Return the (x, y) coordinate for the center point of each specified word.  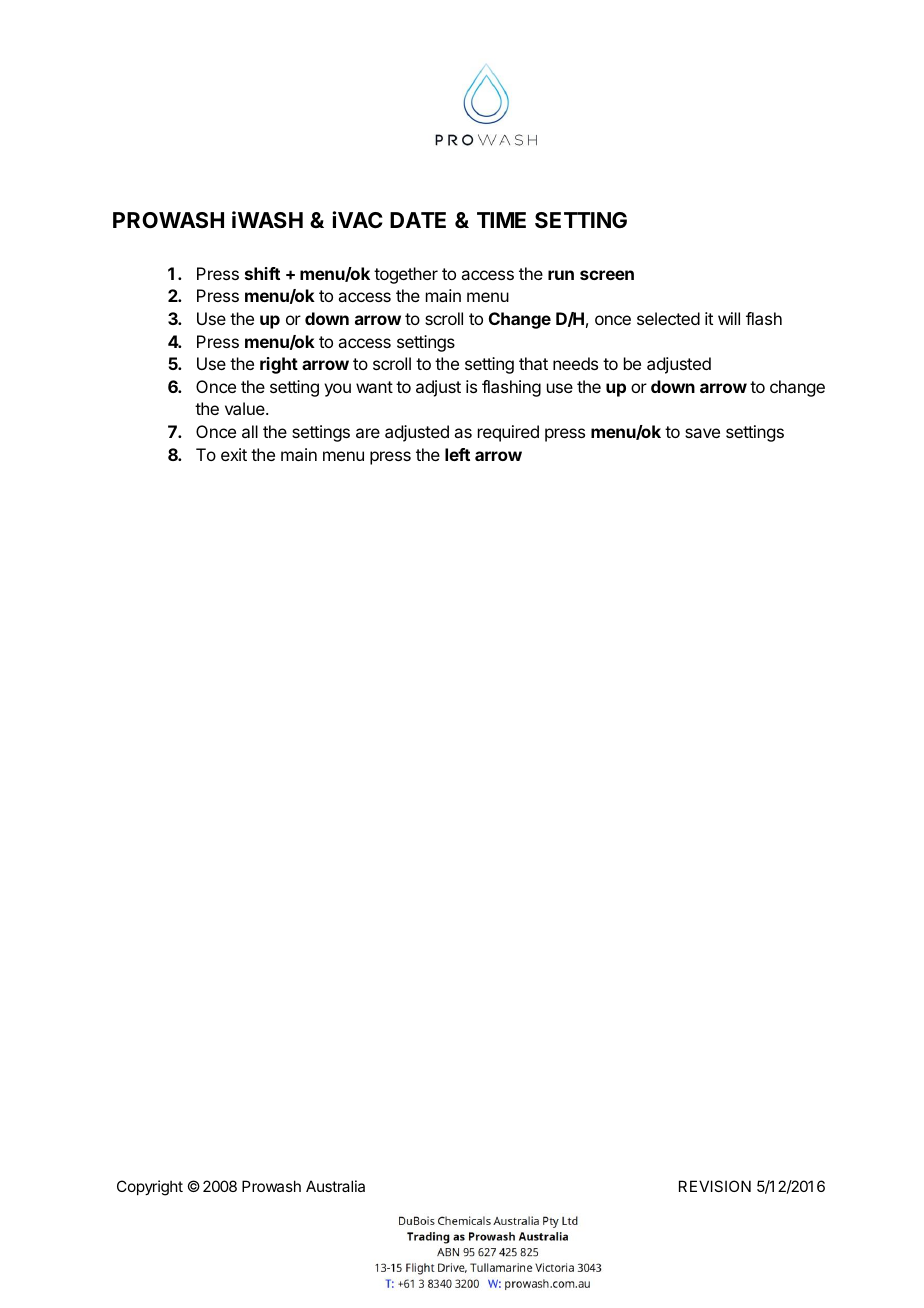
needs (575, 363)
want (374, 387)
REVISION (715, 1186)
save (702, 433)
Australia (335, 1186)
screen (607, 275)
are (368, 433)
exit (234, 454)
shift (262, 273)
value (246, 408)
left (457, 454)
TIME (501, 220)
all (250, 431)
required (508, 433)
